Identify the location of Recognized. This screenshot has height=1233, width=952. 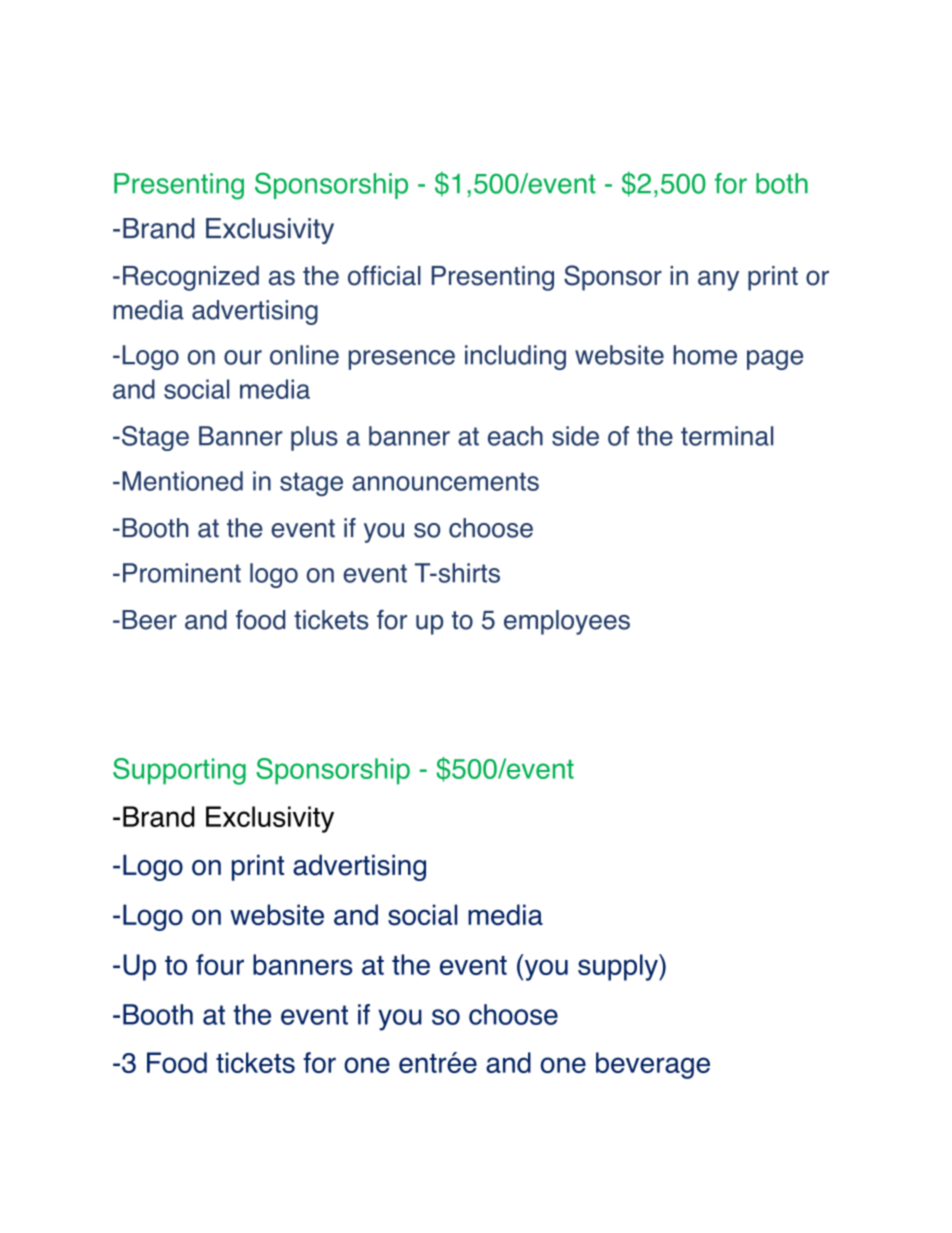
(191, 278).
